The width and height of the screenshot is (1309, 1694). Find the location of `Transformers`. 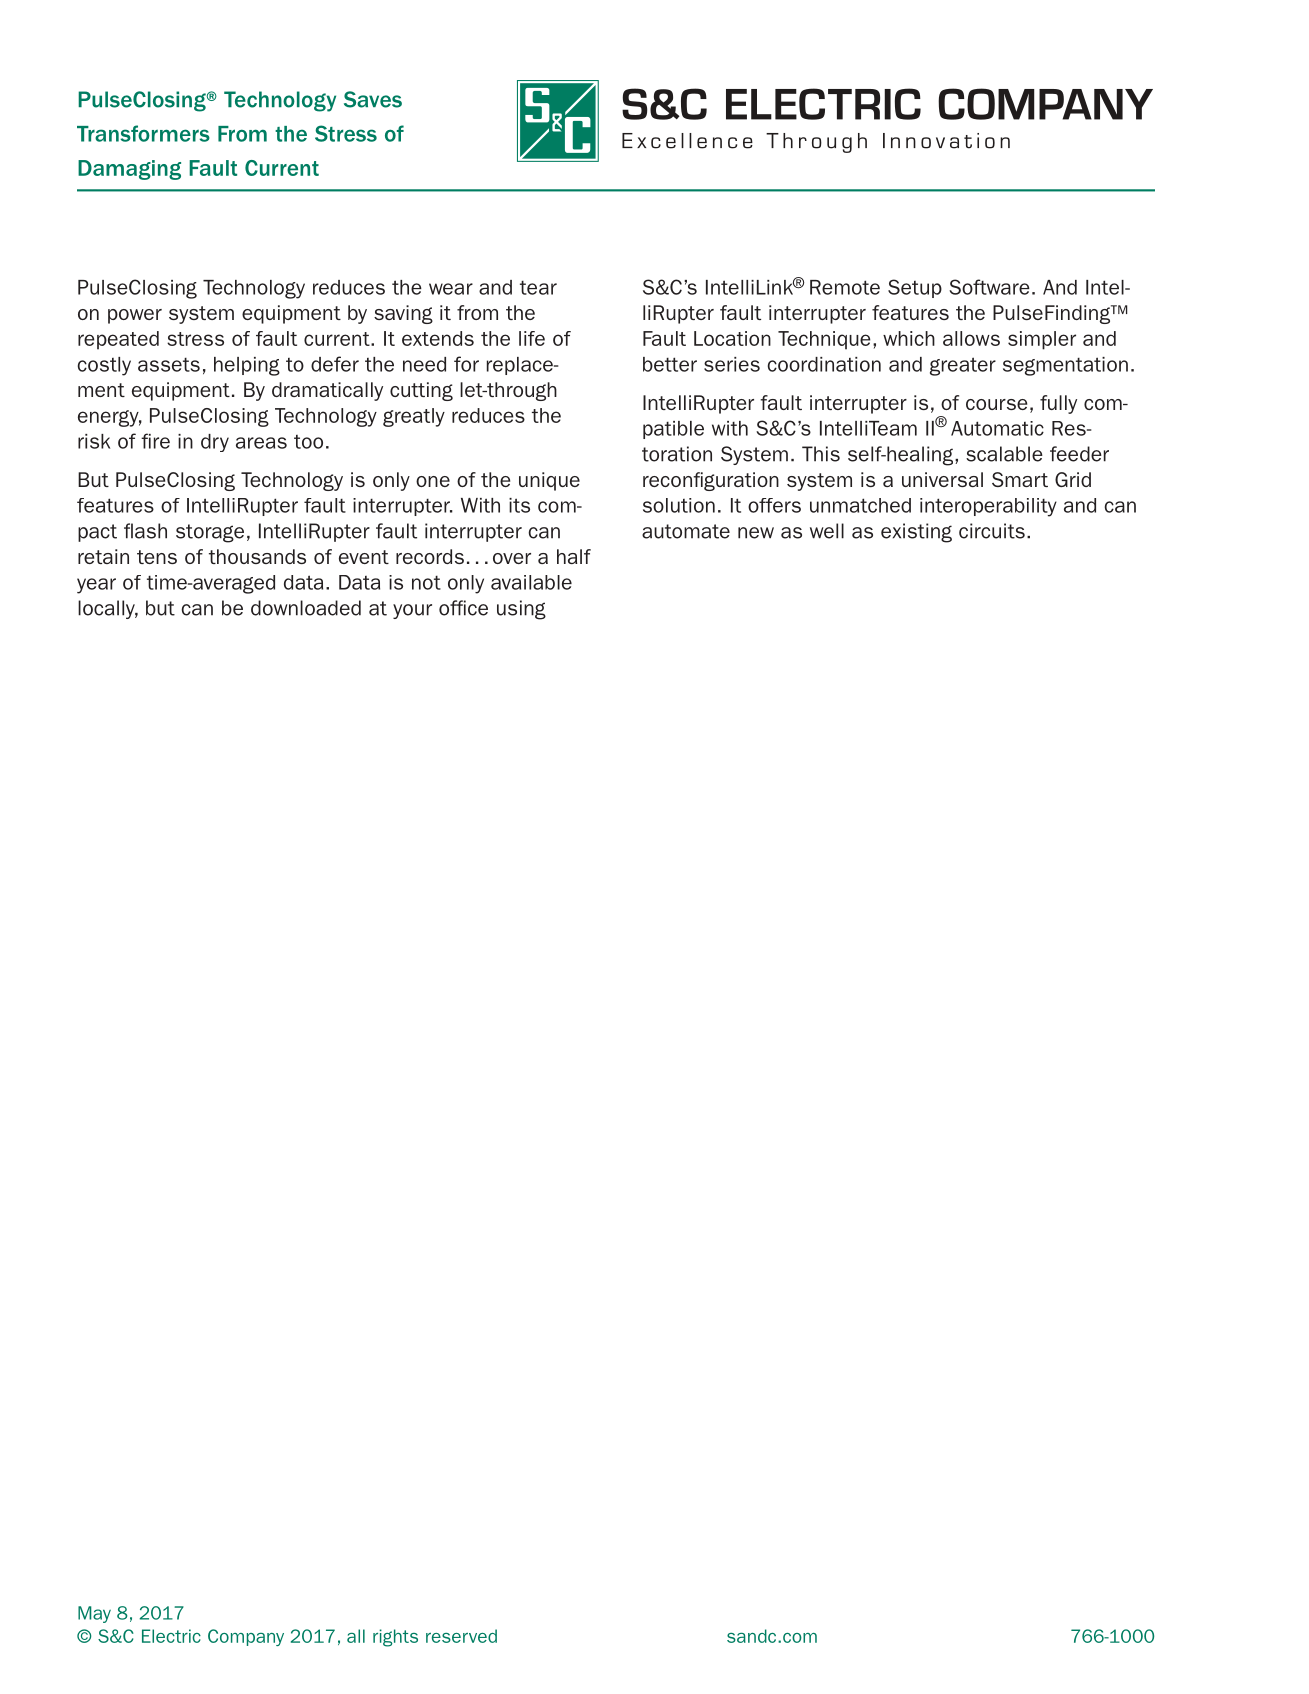

Transformers is located at coordinates (143, 133).
